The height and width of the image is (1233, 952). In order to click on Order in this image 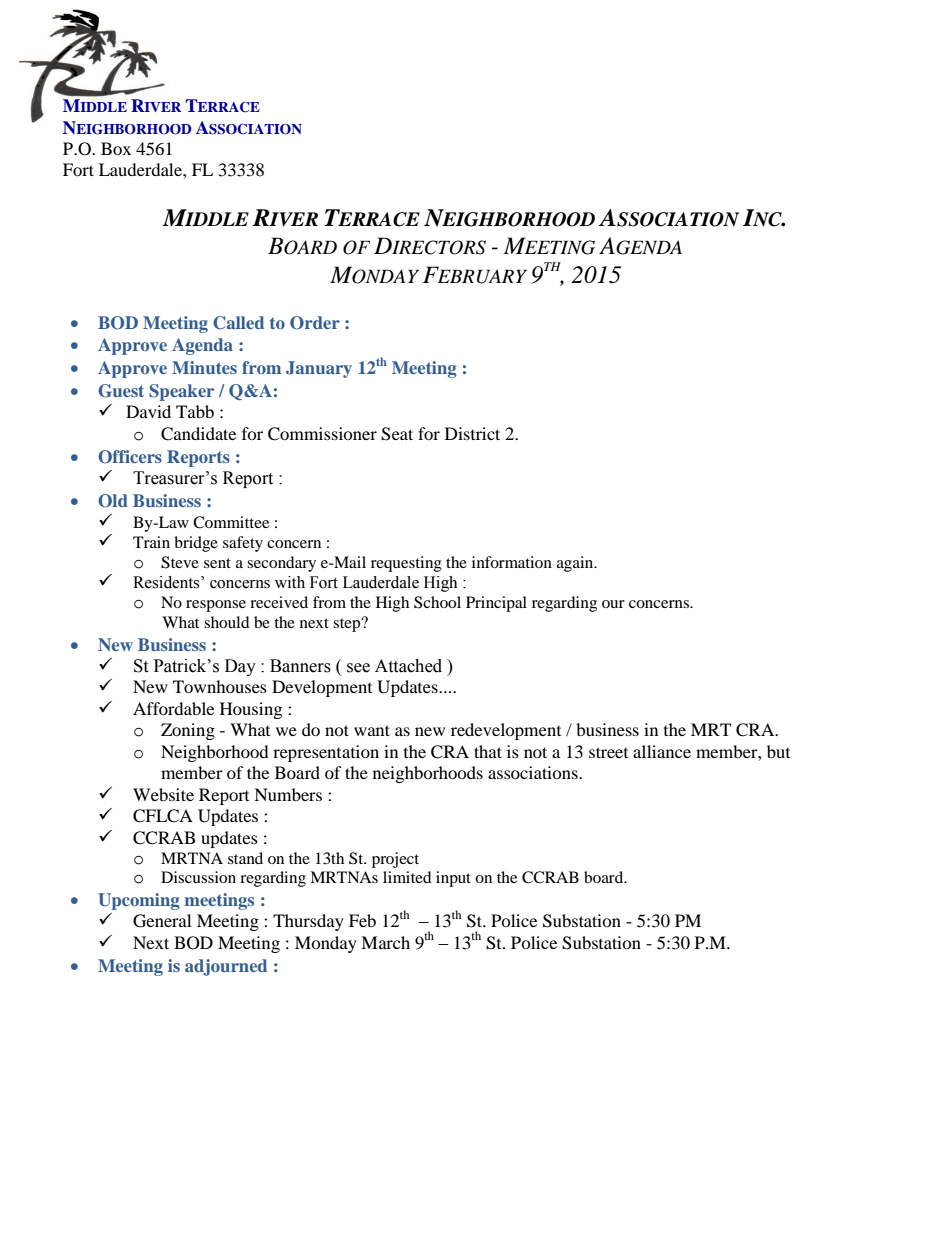, I will do `click(315, 323)`.
